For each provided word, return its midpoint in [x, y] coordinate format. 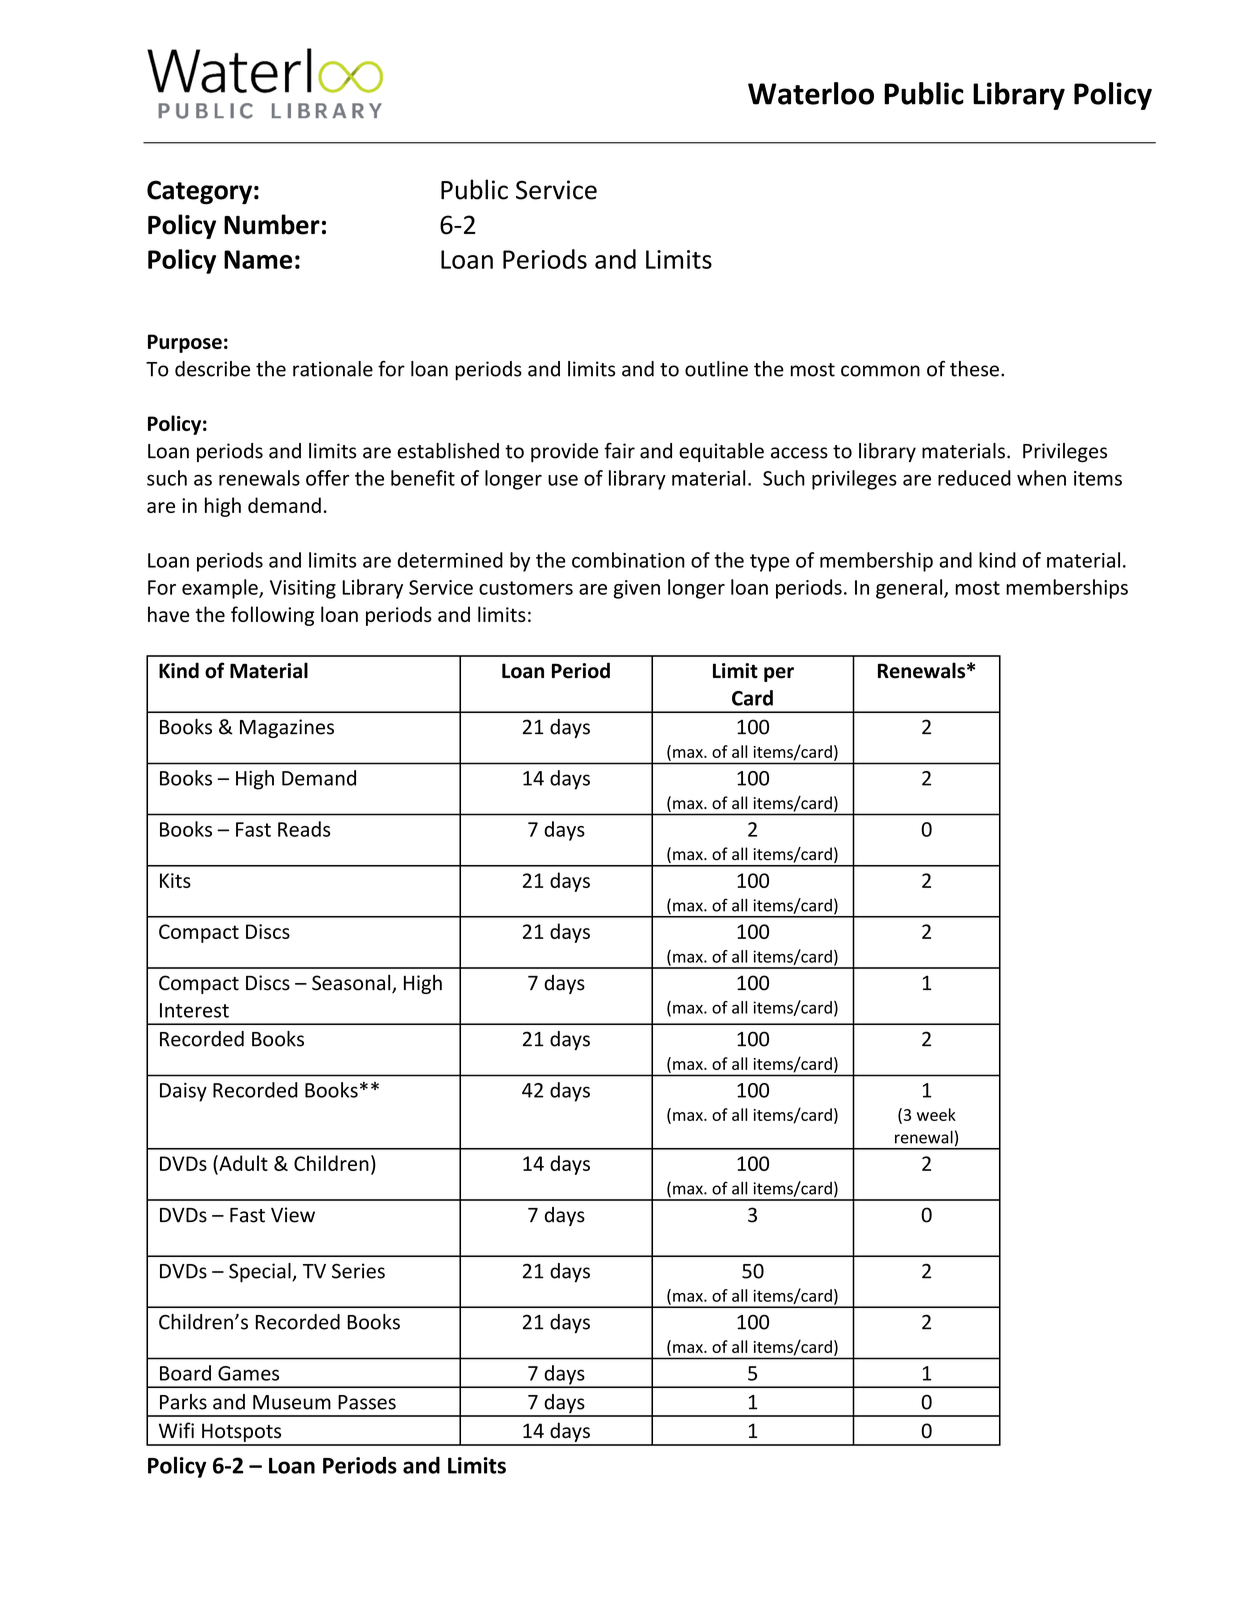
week [936, 1114]
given [637, 589]
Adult [242, 1163]
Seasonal [352, 983]
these [974, 369]
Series [358, 1271]
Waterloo [811, 93]
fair [619, 450]
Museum [292, 1402]
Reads [304, 829]
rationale [333, 369]
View [293, 1215]
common [880, 371]
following [272, 616]
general [910, 589]
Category [199, 192]
